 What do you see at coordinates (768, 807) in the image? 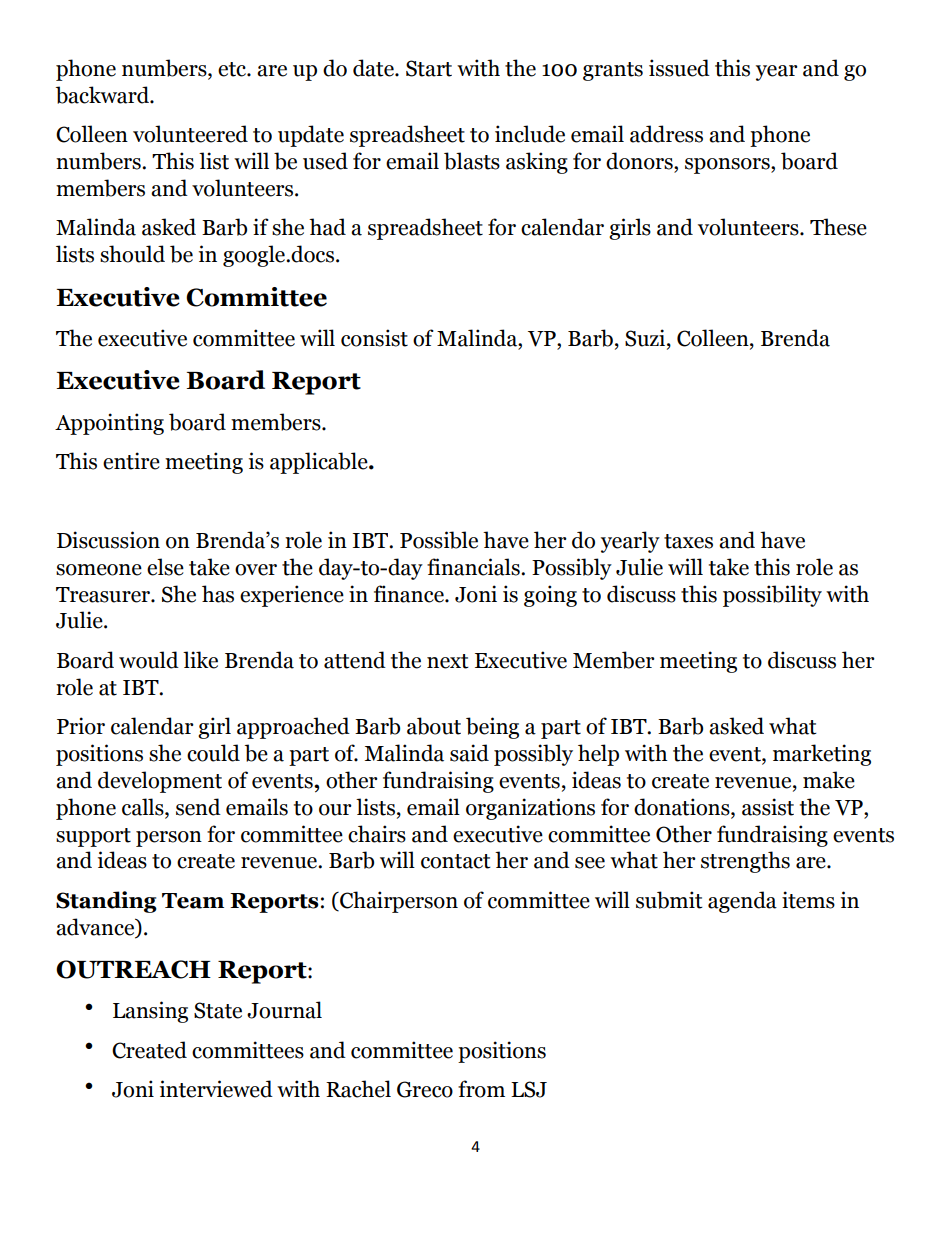
I see `assist` at bounding box center [768, 807].
